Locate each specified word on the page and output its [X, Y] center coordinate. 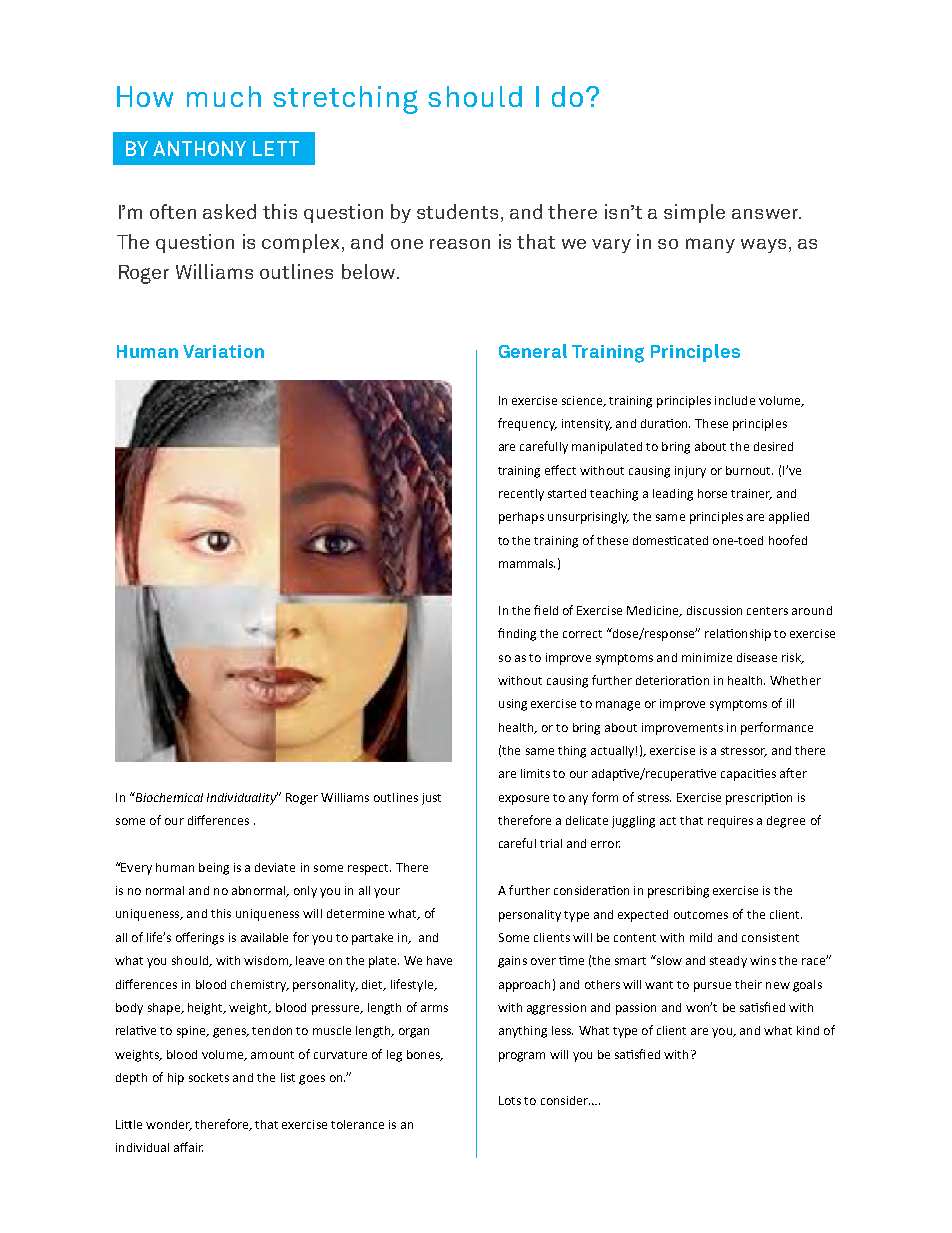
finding [517, 634]
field [546, 610]
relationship [738, 635]
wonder [169, 1125]
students [459, 213]
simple [694, 213]
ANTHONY [199, 148]
